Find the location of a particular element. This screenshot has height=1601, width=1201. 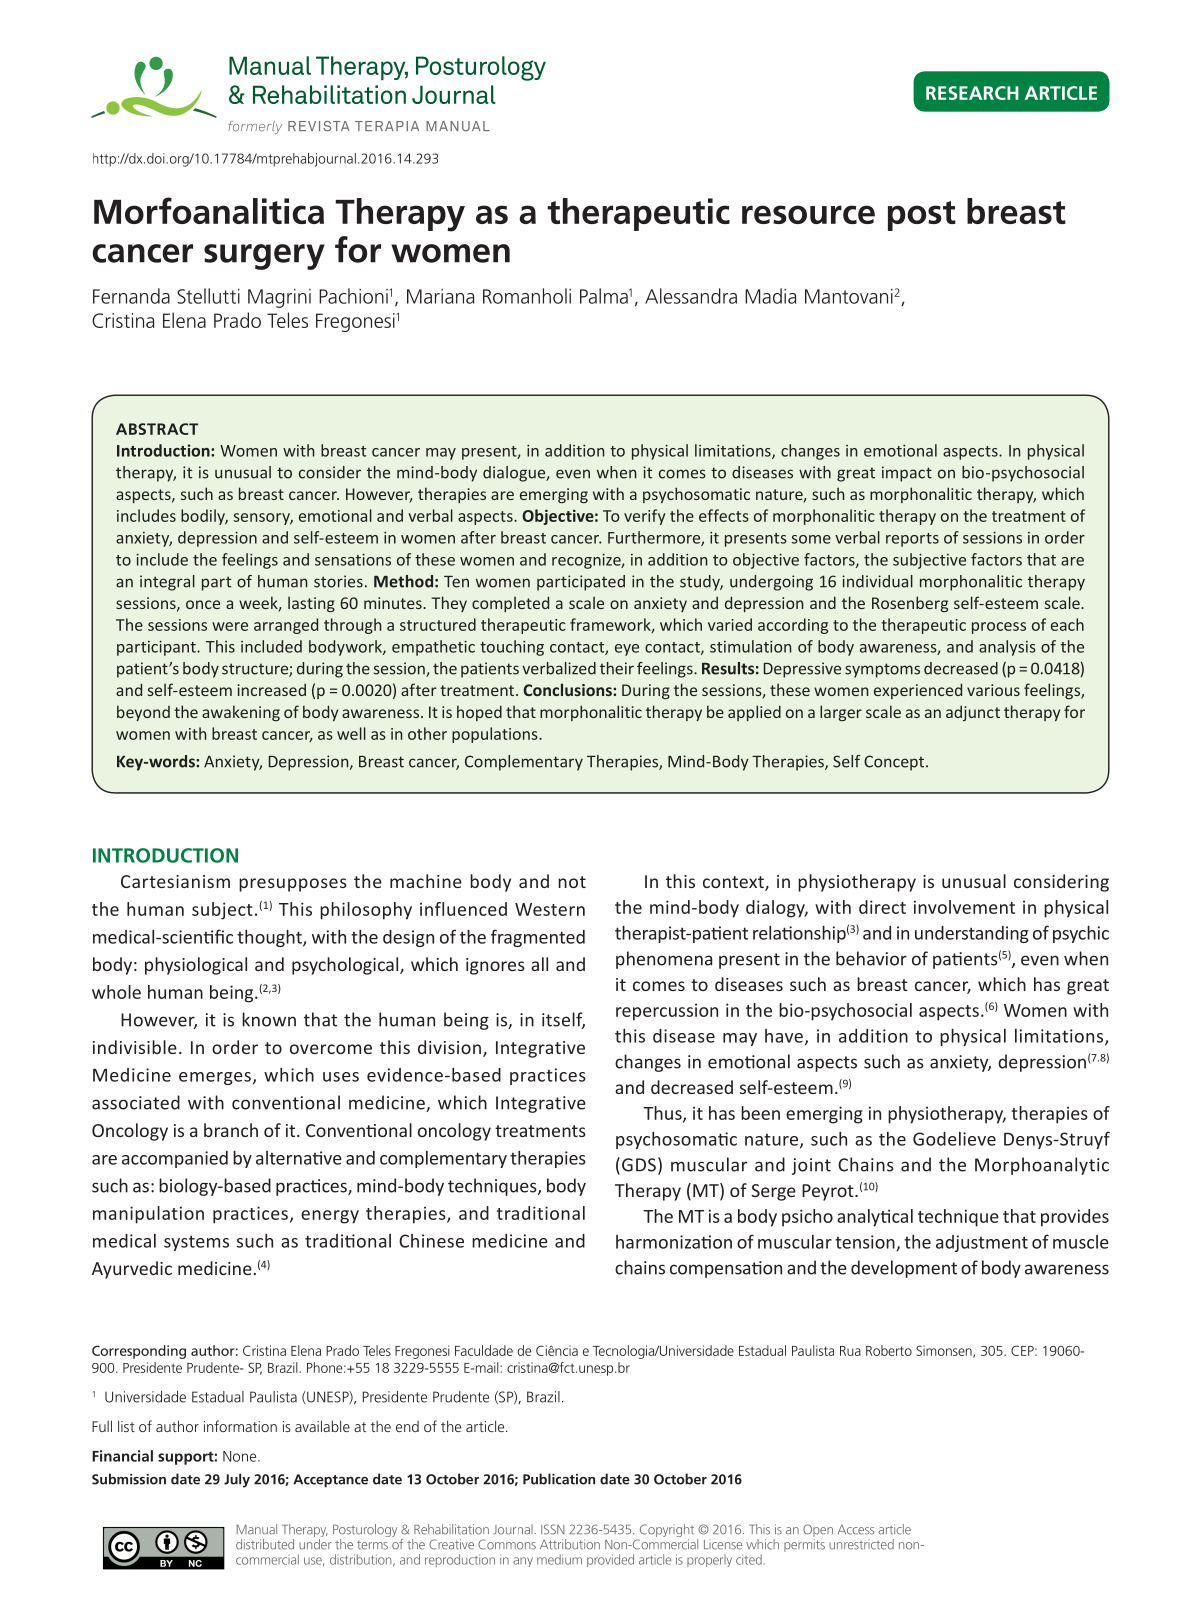

Attribution is located at coordinates (570, 1544).
